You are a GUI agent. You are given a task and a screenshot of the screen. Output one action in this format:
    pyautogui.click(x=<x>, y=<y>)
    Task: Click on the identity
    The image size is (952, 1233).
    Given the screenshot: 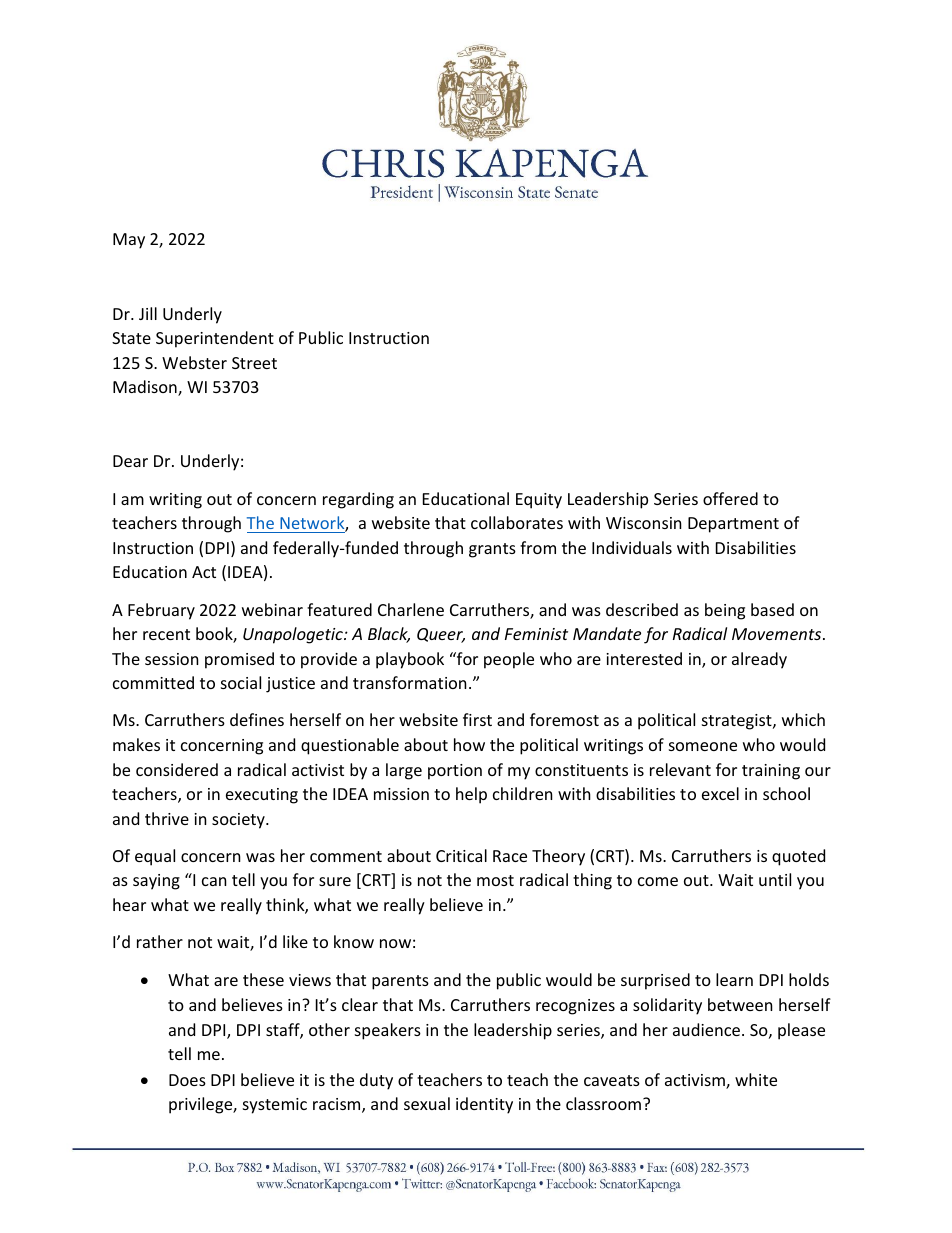 What is the action you would take?
    pyautogui.click(x=484, y=1105)
